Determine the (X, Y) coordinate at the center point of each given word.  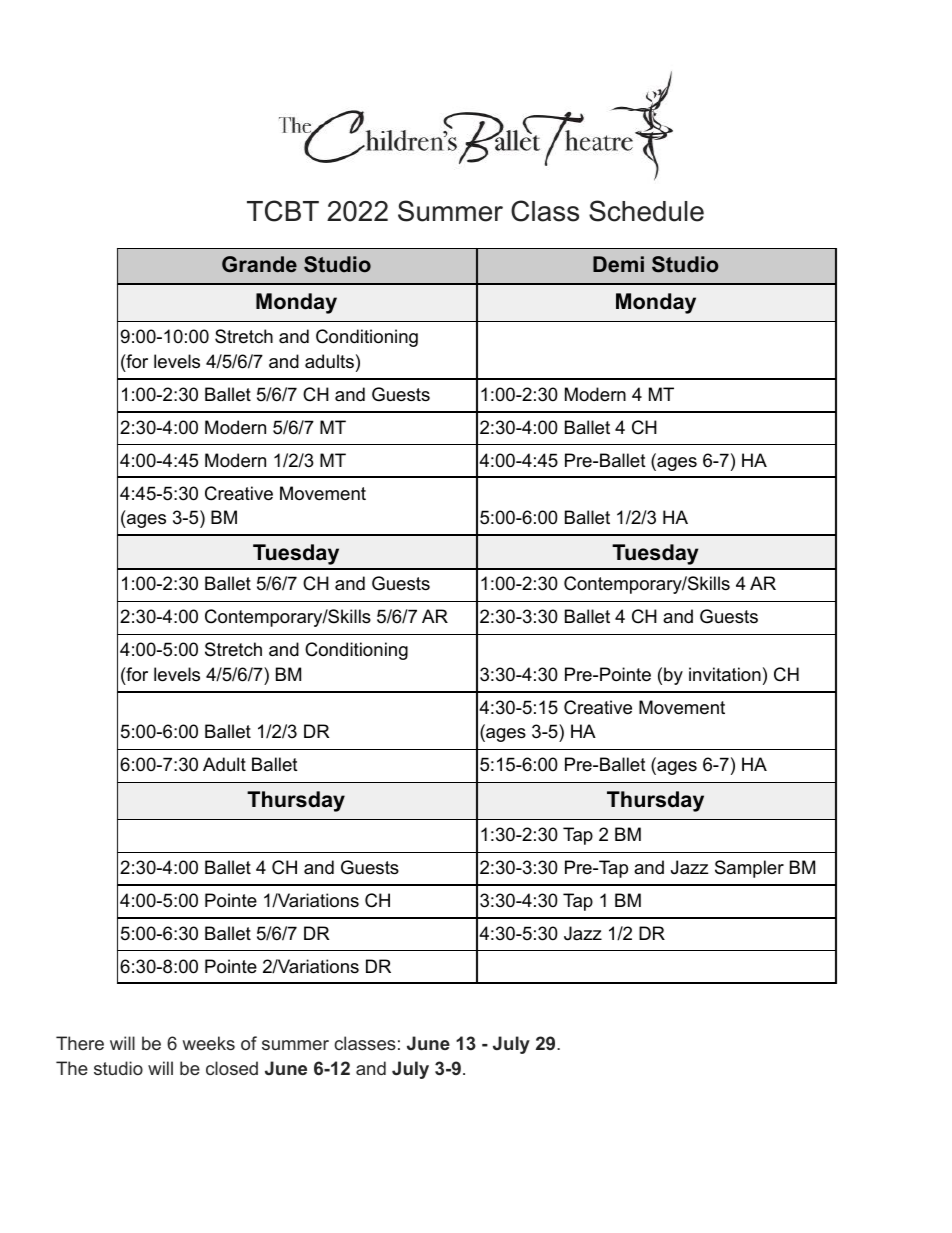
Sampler (749, 869)
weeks (208, 1043)
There (80, 1043)
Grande (259, 264)
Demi (618, 264)
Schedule (646, 211)
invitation (725, 674)
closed (232, 1068)
